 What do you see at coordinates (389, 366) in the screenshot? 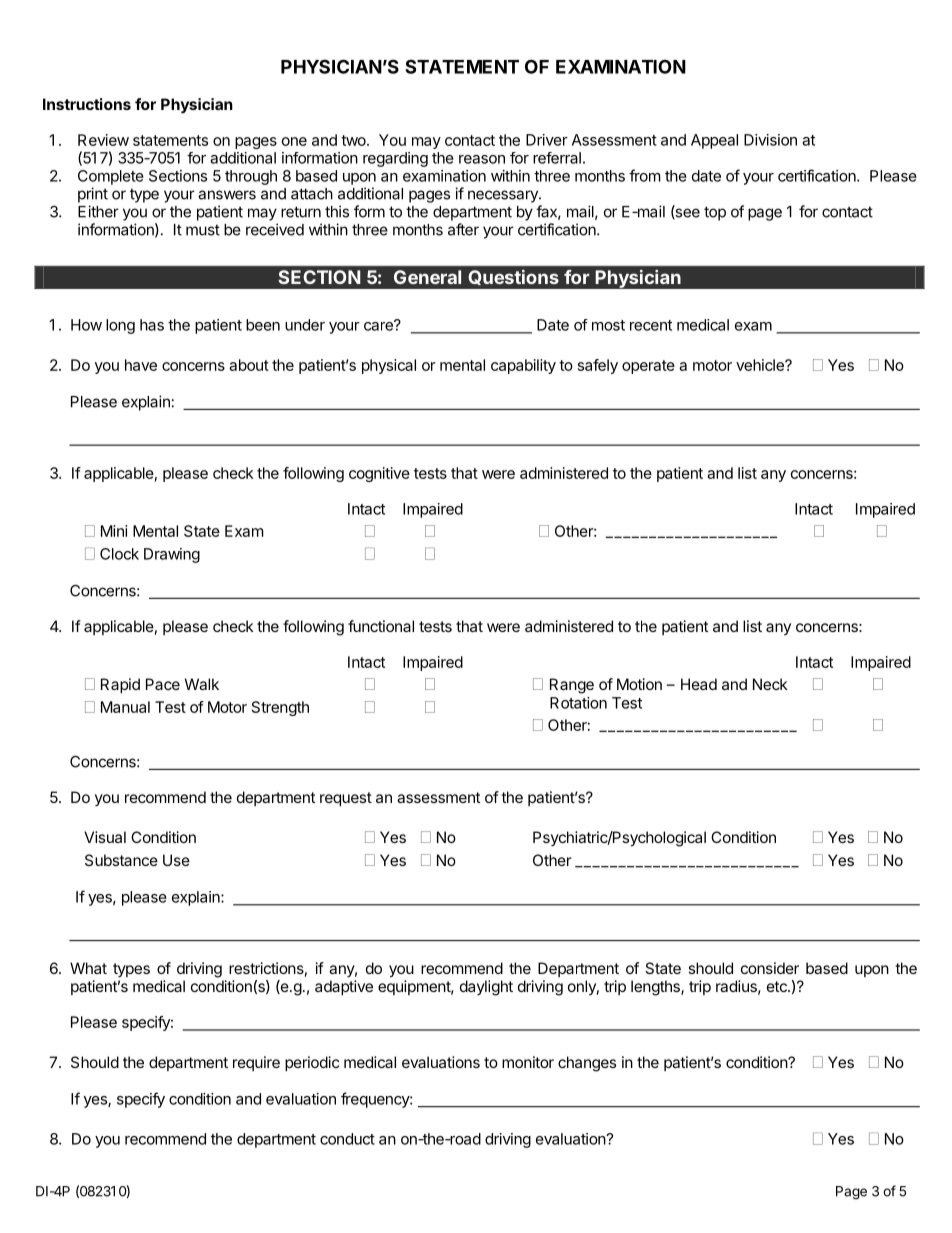
I see `physical` at bounding box center [389, 366].
